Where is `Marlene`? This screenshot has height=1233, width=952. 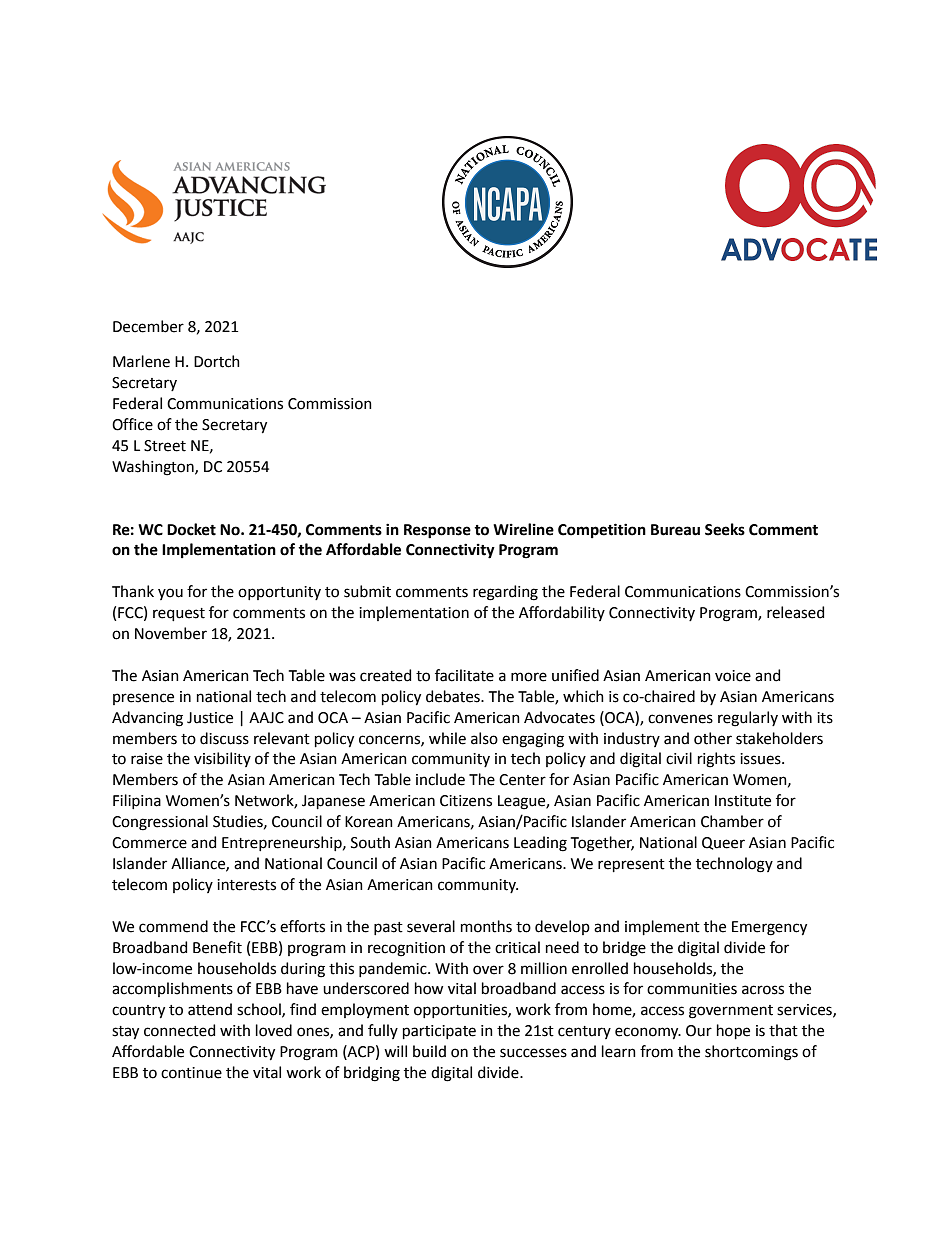
Marlene is located at coordinates (141, 361).
